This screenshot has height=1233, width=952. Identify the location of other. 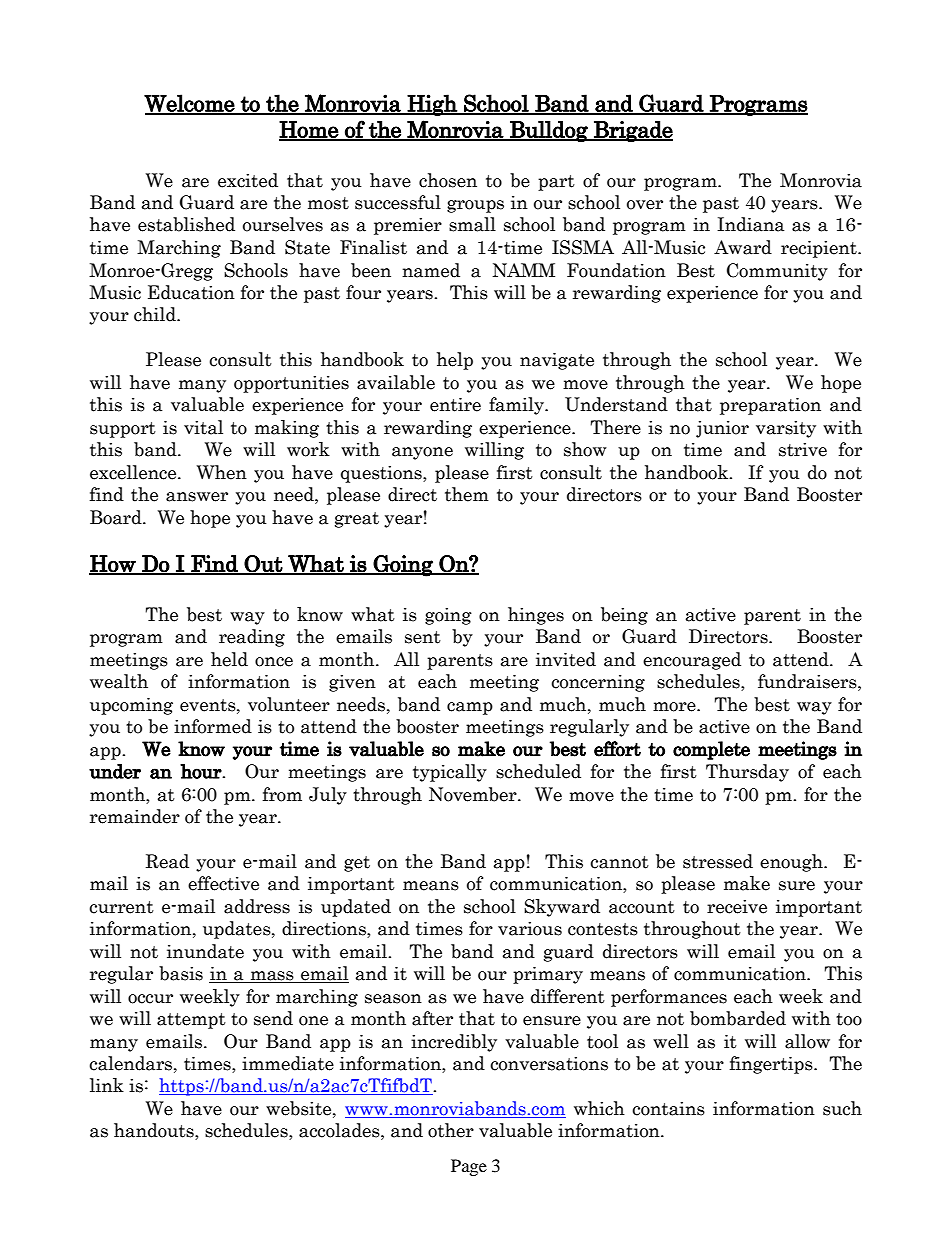
(451, 1130).
